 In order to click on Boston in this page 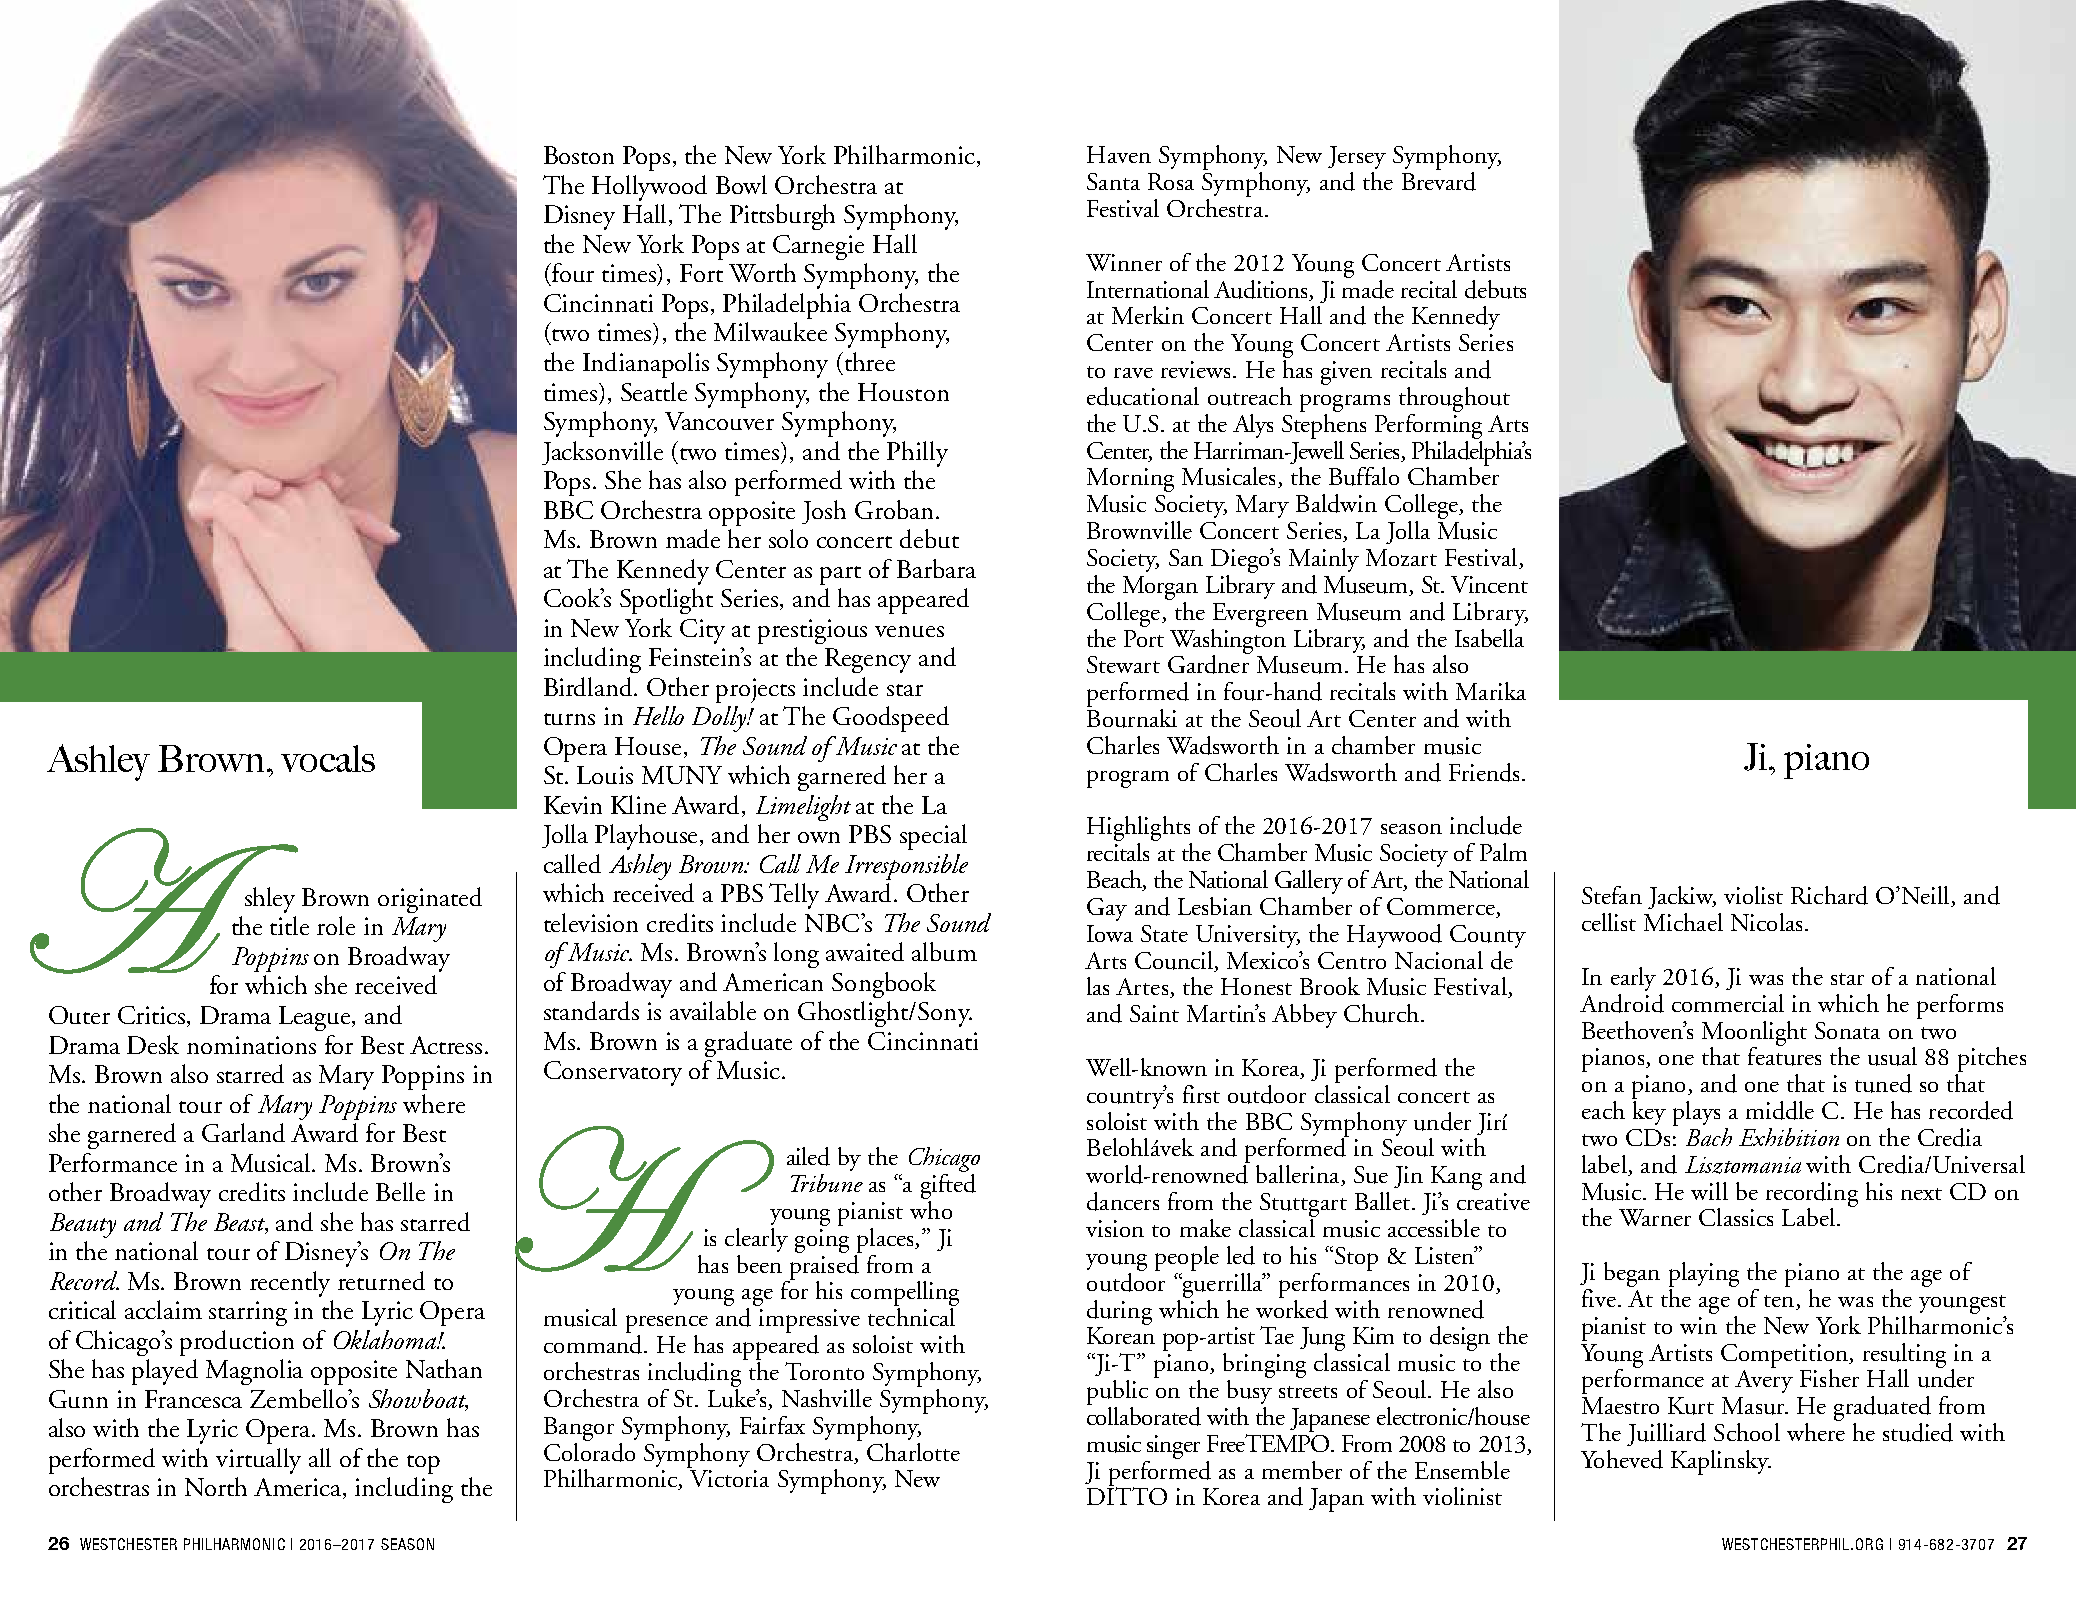, I will do `click(579, 155)`.
